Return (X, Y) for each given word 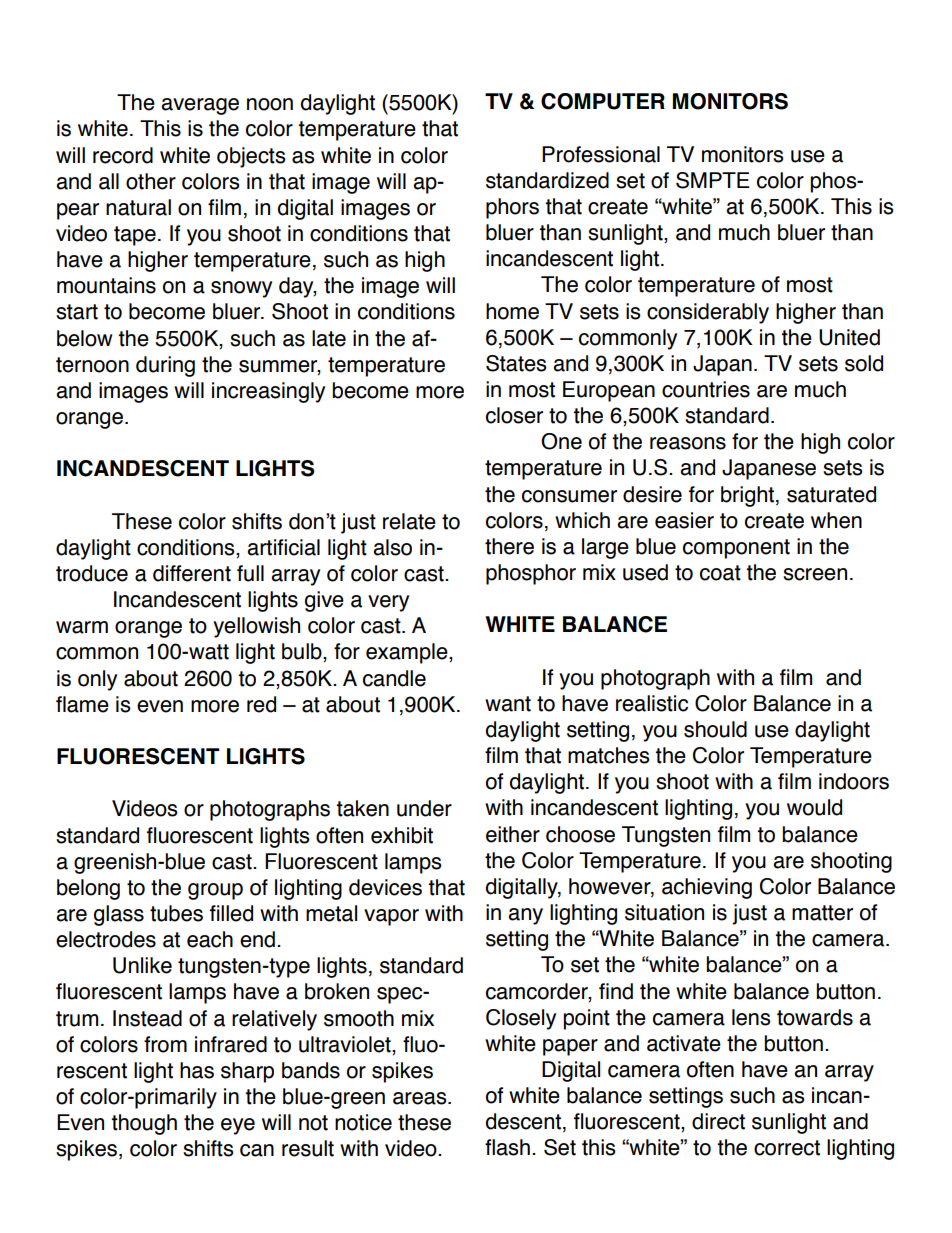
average (200, 106)
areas (421, 1098)
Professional (601, 154)
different (192, 573)
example (408, 653)
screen (815, 574)
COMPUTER (603, 101)
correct (787, 1148)
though (144, 1124)
